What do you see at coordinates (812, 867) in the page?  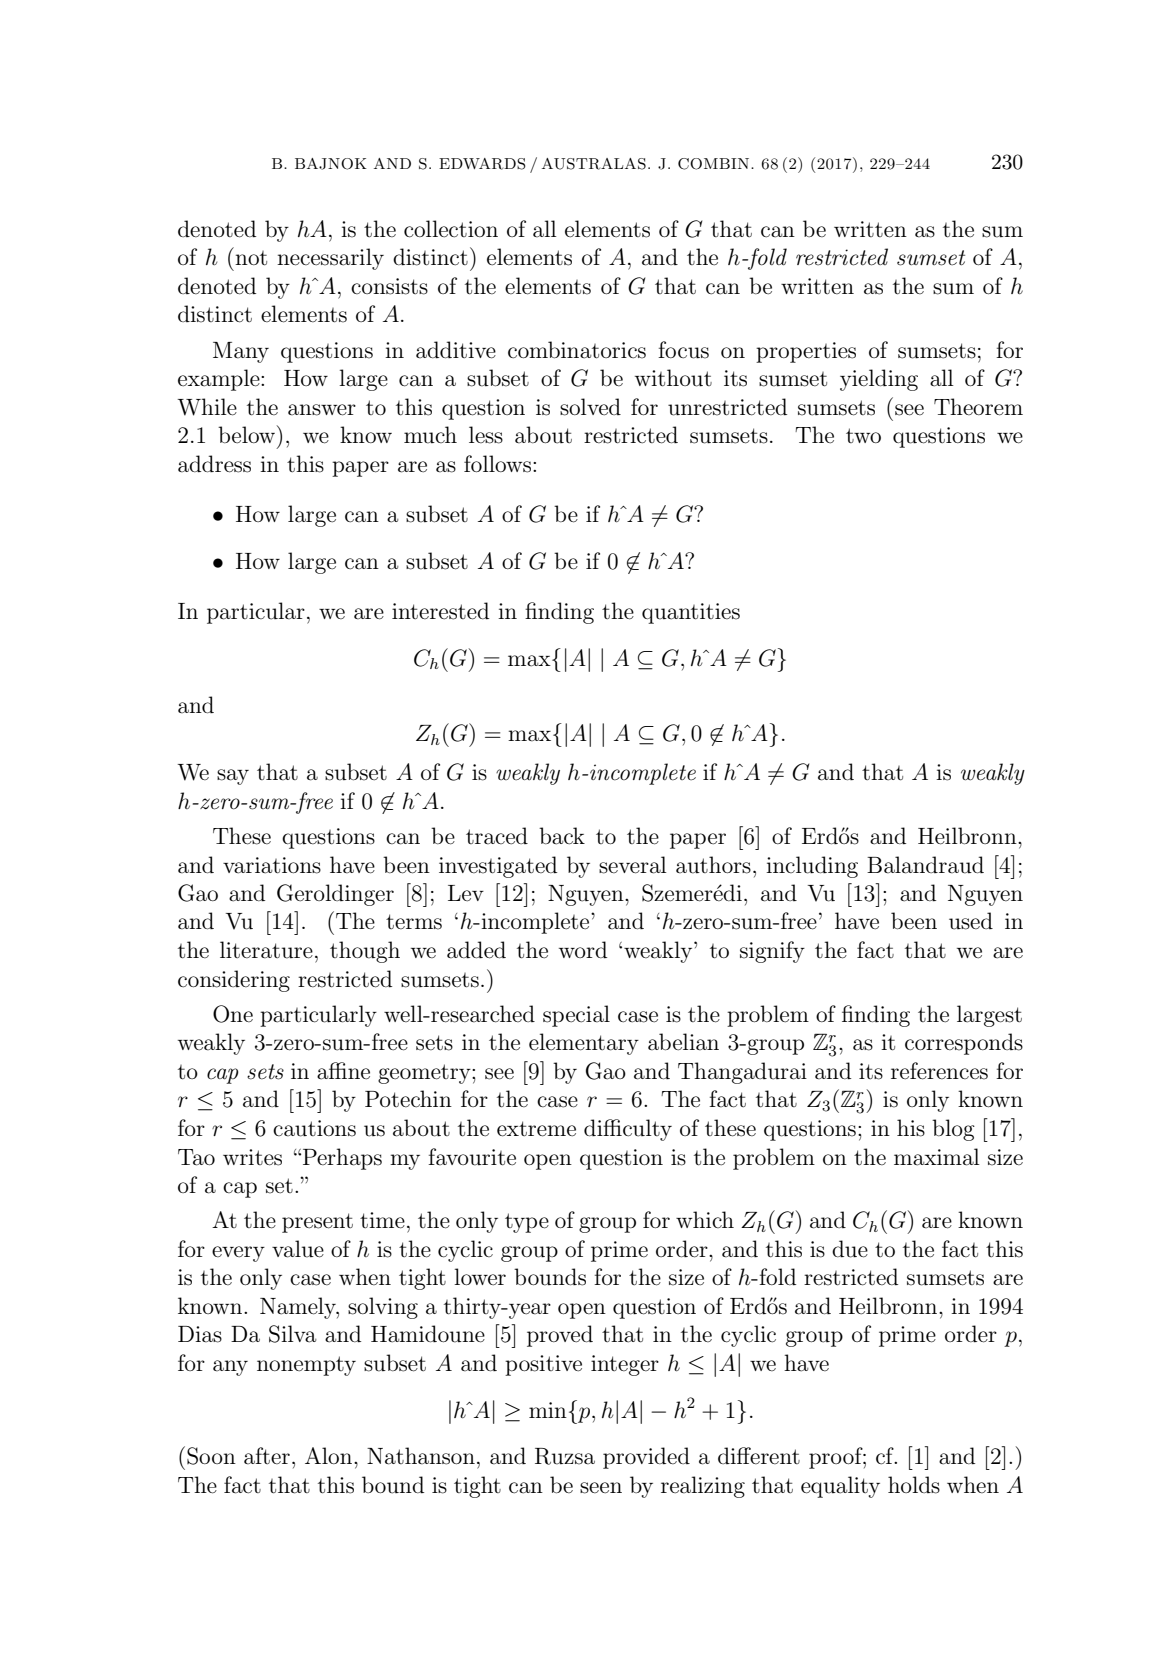 I see `including` at bounding box center [812, 867].
